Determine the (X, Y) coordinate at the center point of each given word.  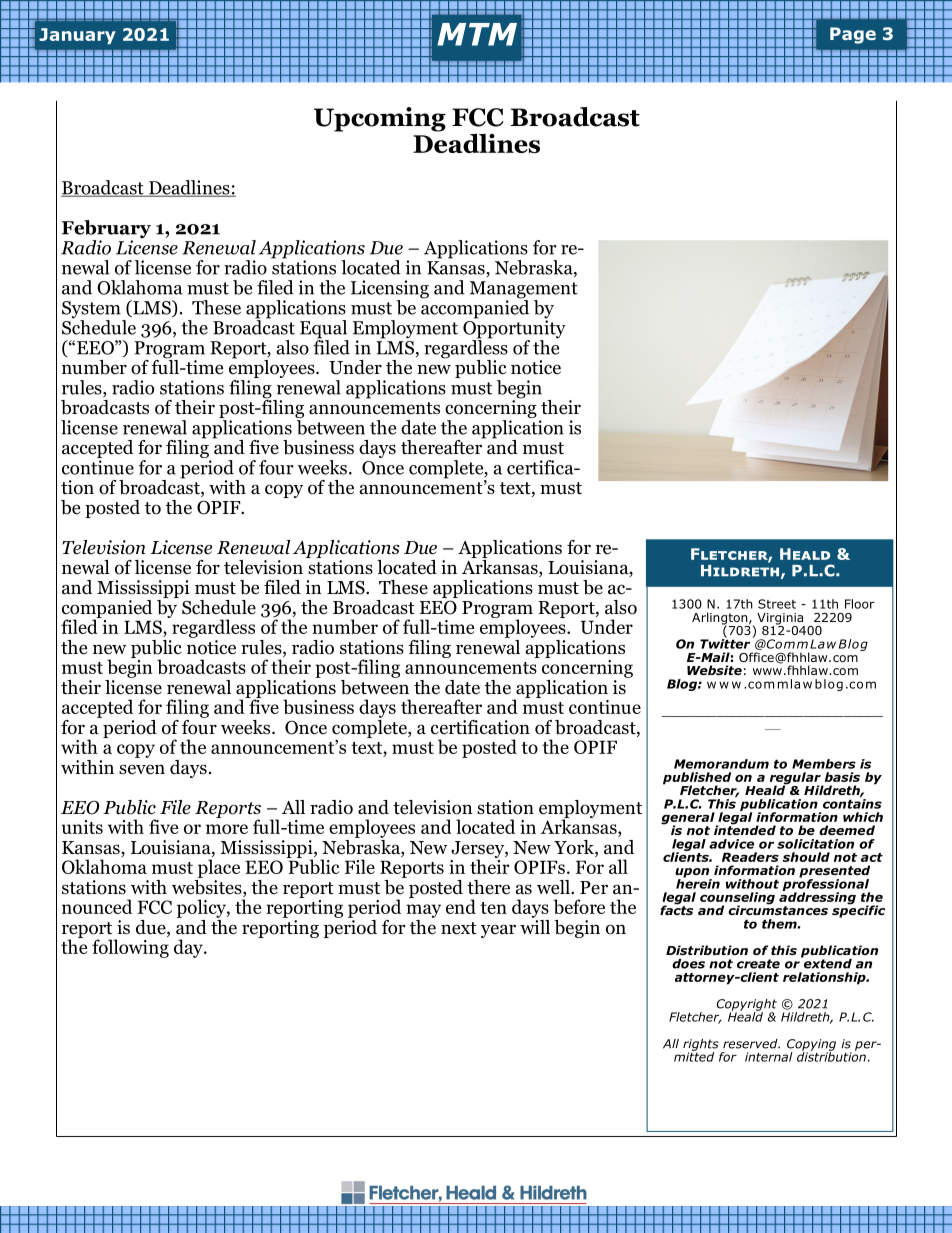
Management (524, 291)
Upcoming (380, 119)
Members (824, 764)
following (130, 948)
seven (142, 769)
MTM (477, 34)
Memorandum (721, 764)
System (92, 311)
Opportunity (514, 329)
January (77, 36)
